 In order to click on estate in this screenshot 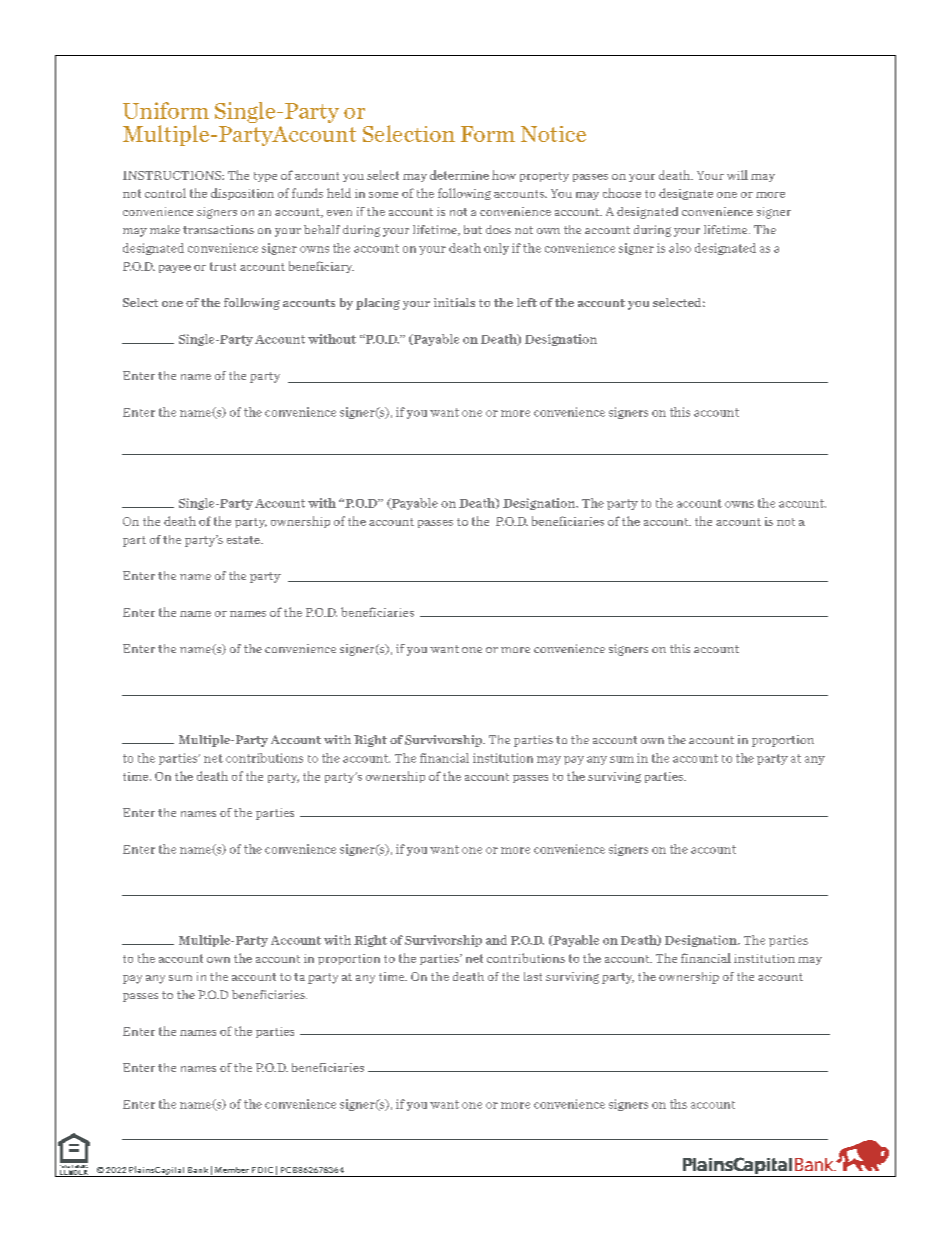, I will do `click(244, 540)`.
